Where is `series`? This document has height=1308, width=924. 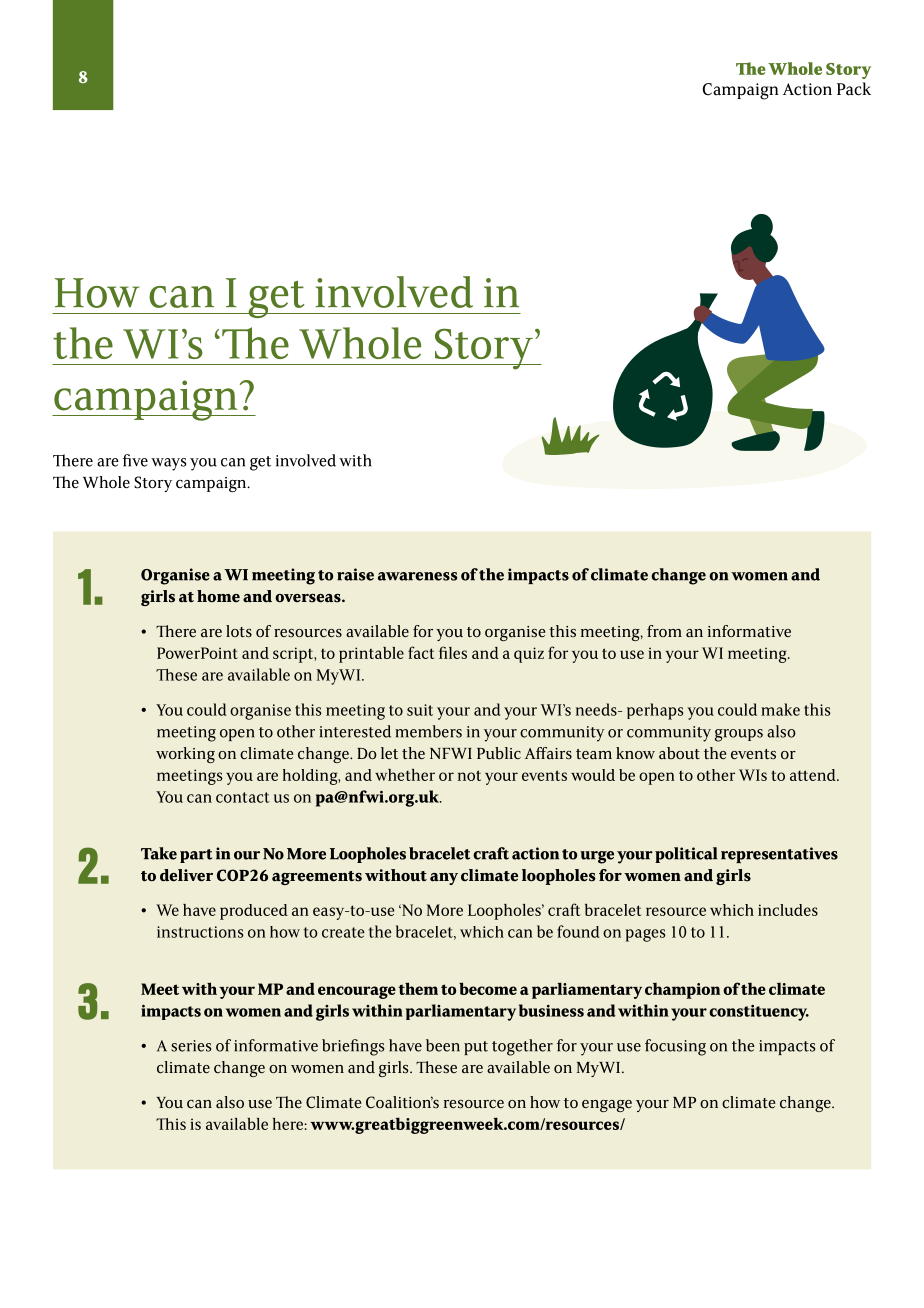
series is located at coordinates (191, 1046).
